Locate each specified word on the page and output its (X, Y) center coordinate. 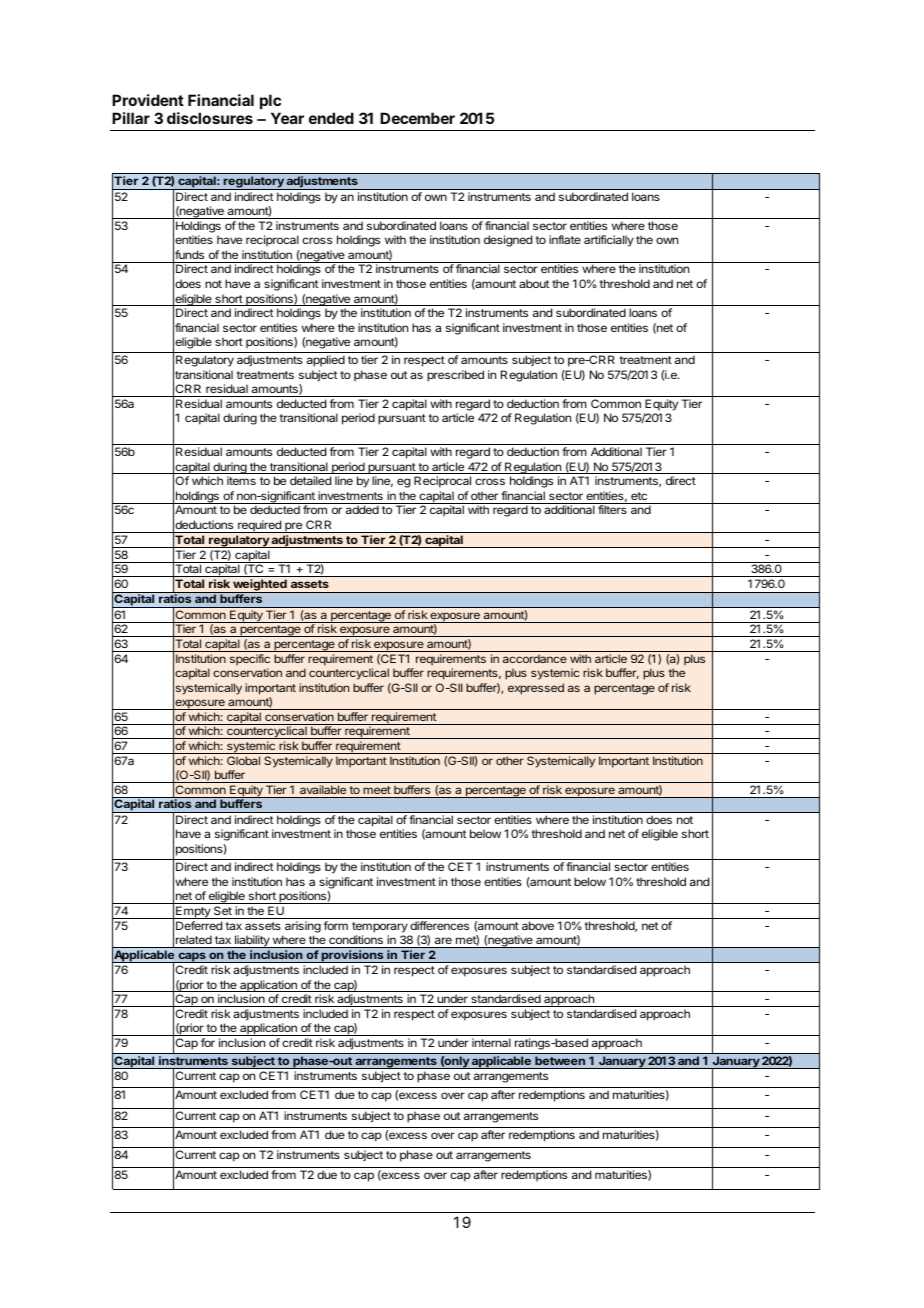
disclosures (210, 118)
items (241, 480)
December (417, 118)
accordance (535, 658)
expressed (536, 689)
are (443, 940)
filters (612, 509)
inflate (565, 239)
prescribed (455, 376)
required (259, 526)
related (194, 939)
